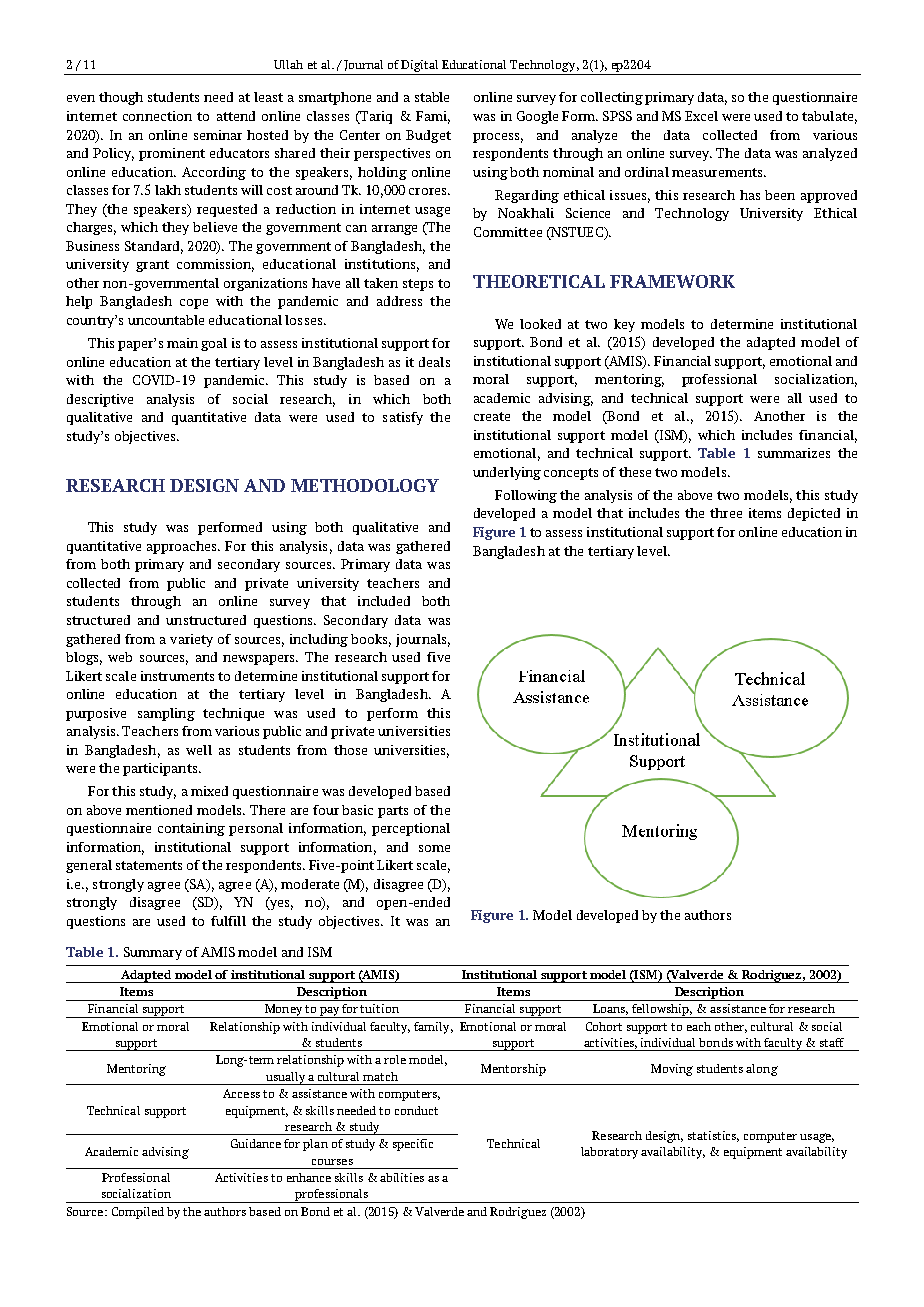 The height and width of the screenshot is (1307, 924). Describe the element at coordinates (507, 473) in the screenshot. I see `underlying` at that location.
